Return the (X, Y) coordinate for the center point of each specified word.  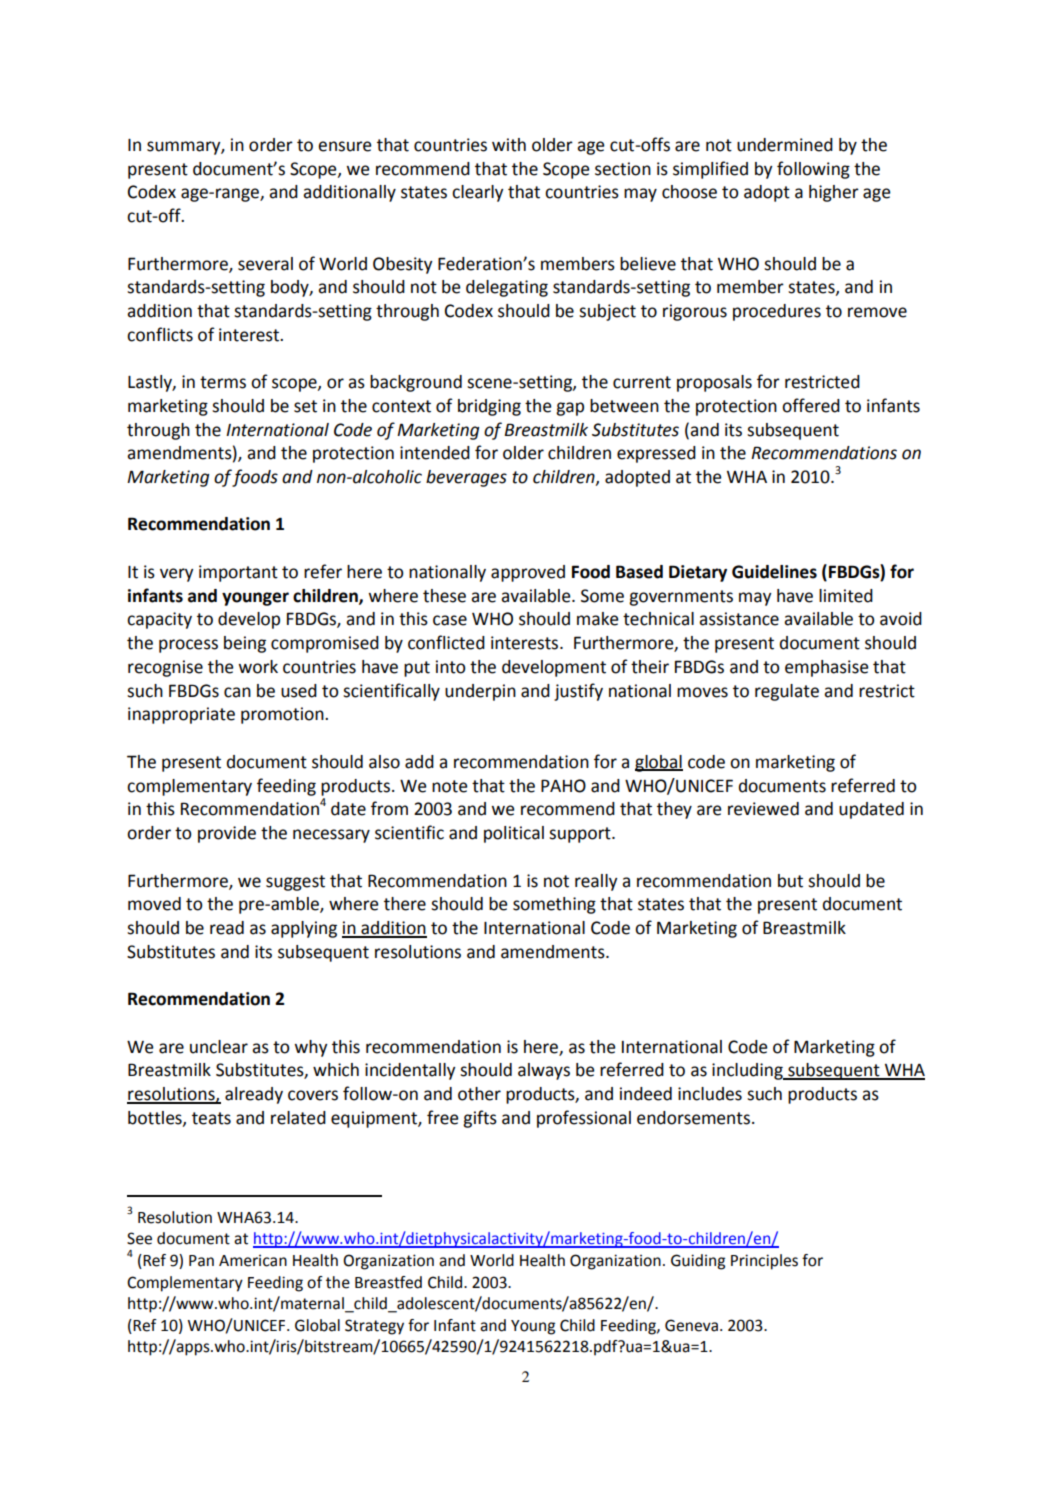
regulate (787, 692)
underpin (480, 692)
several (265, 264)
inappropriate (181, 715)
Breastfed (388, 1282)
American (253, 1261)
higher (834, 193)
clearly (477, 193)
